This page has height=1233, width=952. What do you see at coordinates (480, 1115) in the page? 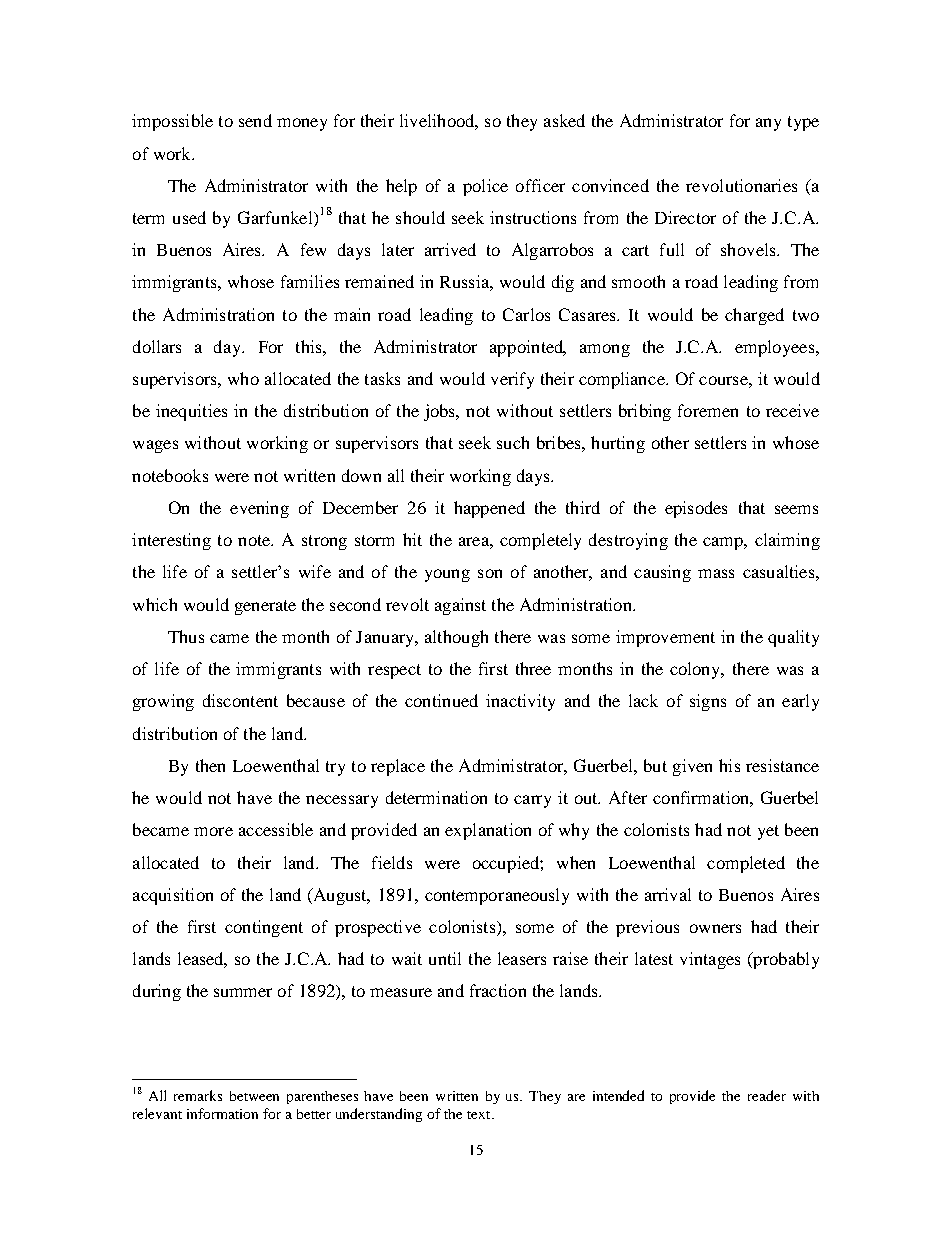
I see `text` at bounding box center [480, 1115].
